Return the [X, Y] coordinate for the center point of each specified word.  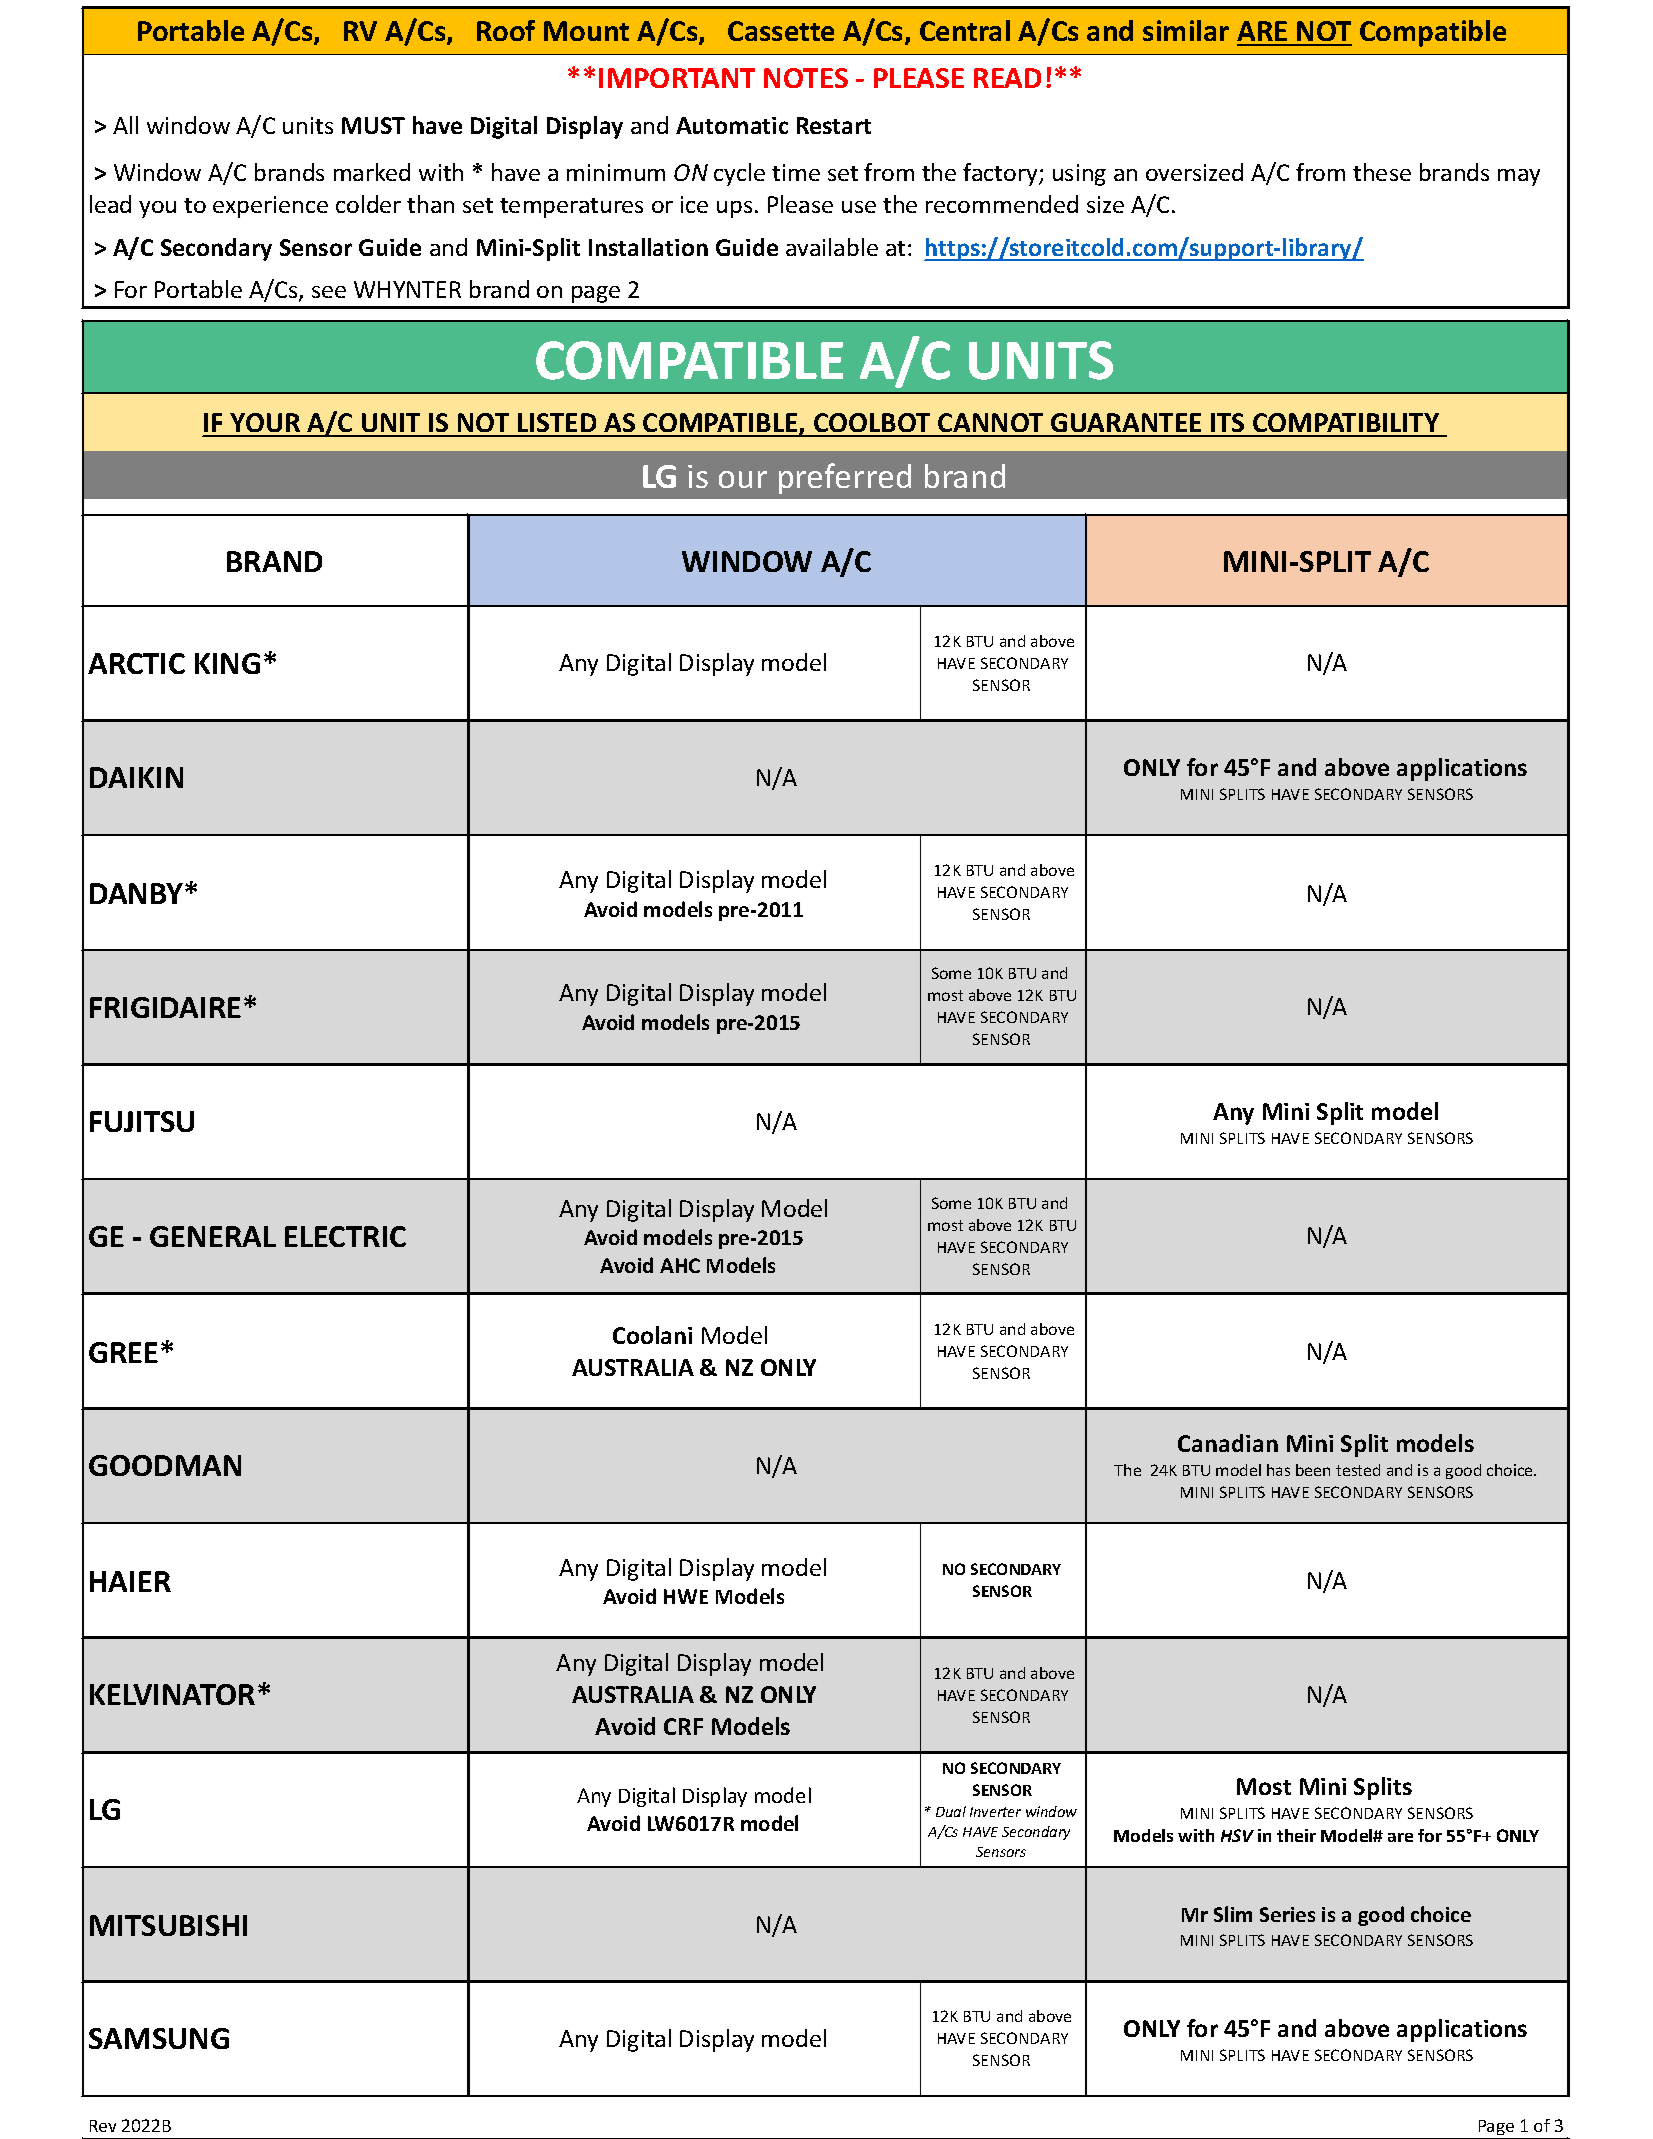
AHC [680, 1265]
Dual [951, 1811]
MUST [373, 125]
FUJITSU [142, 1121]
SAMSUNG [159, 2038]
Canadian [1228, 1443]
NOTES [806, 78]
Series [1287, 1914]
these [1382, 172]
